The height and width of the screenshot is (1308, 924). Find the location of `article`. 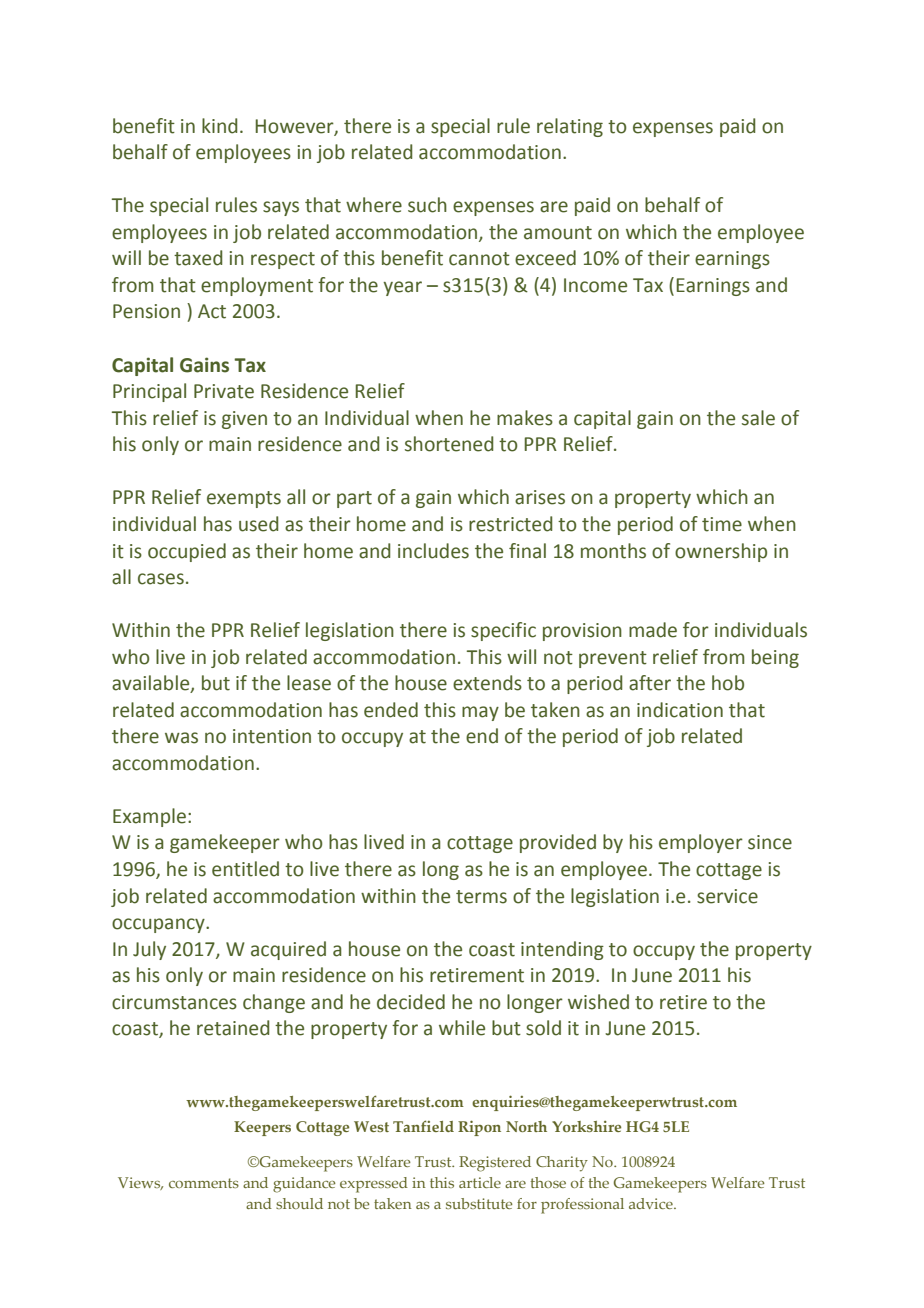

article is located at coordinates (480, 1182).
